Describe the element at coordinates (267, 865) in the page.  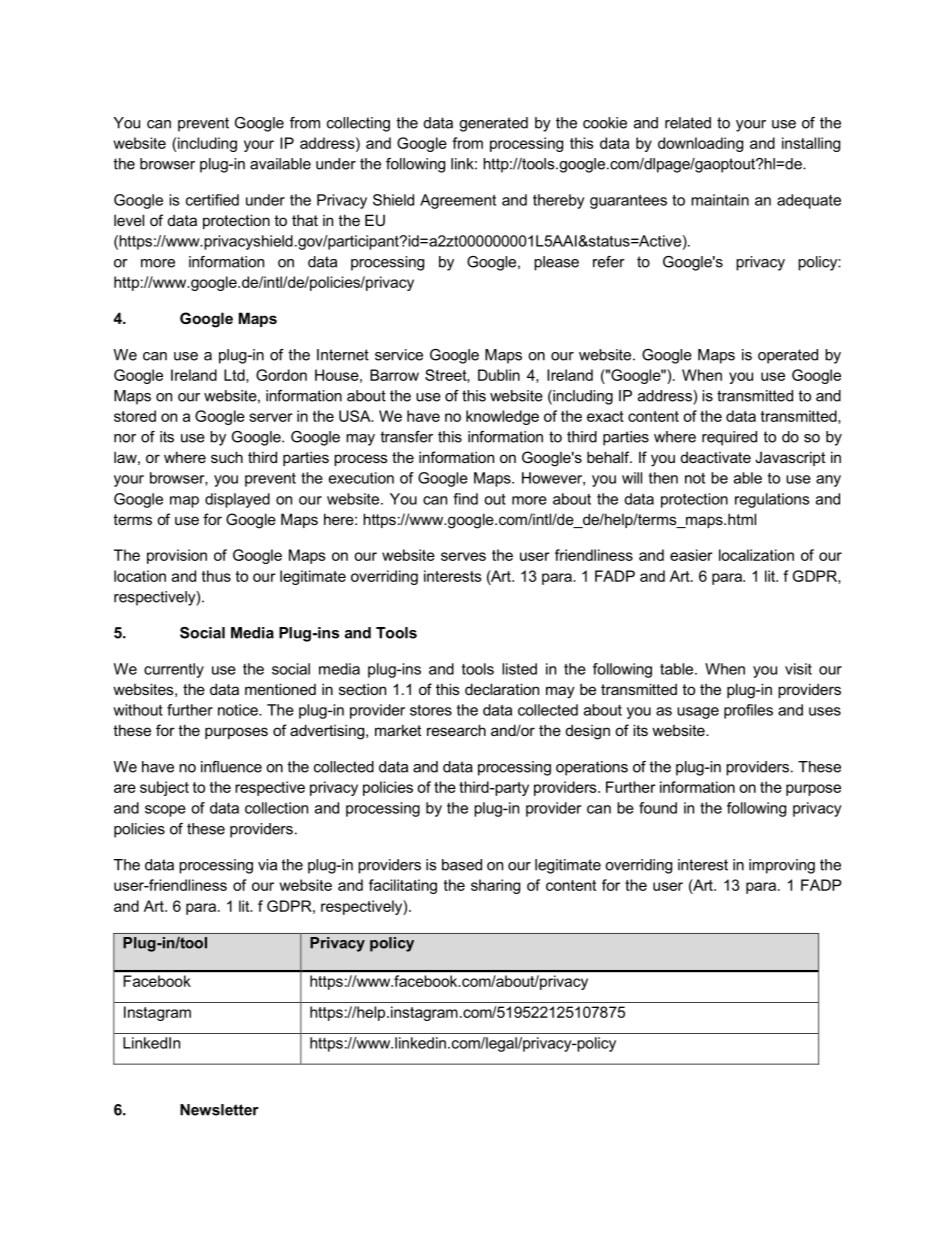
I see `via` at that location.
